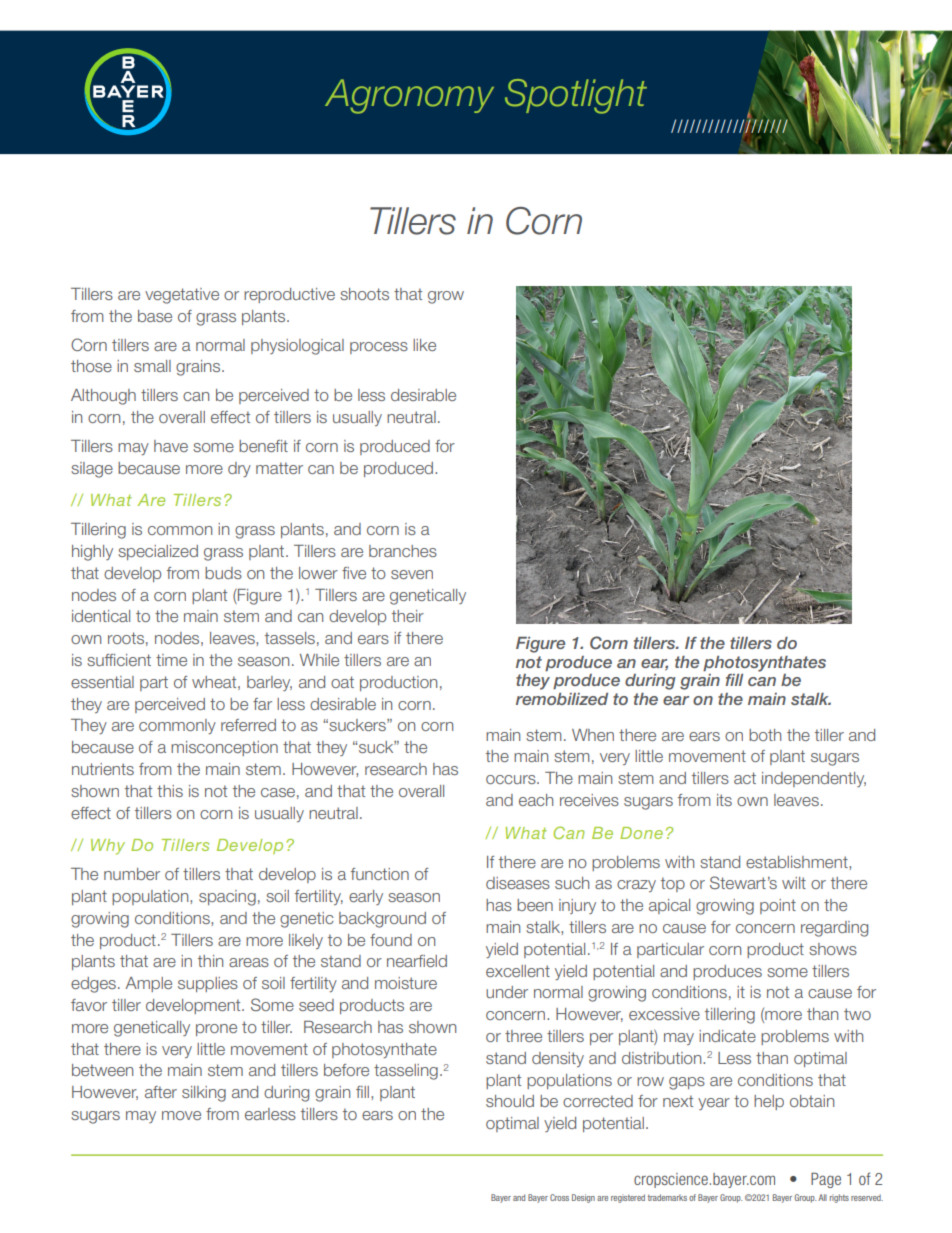 This screenshot has width=952, height=1233. Describe the element at coordinates (161, 1092) in the screenshot. I see `after` at that location.
